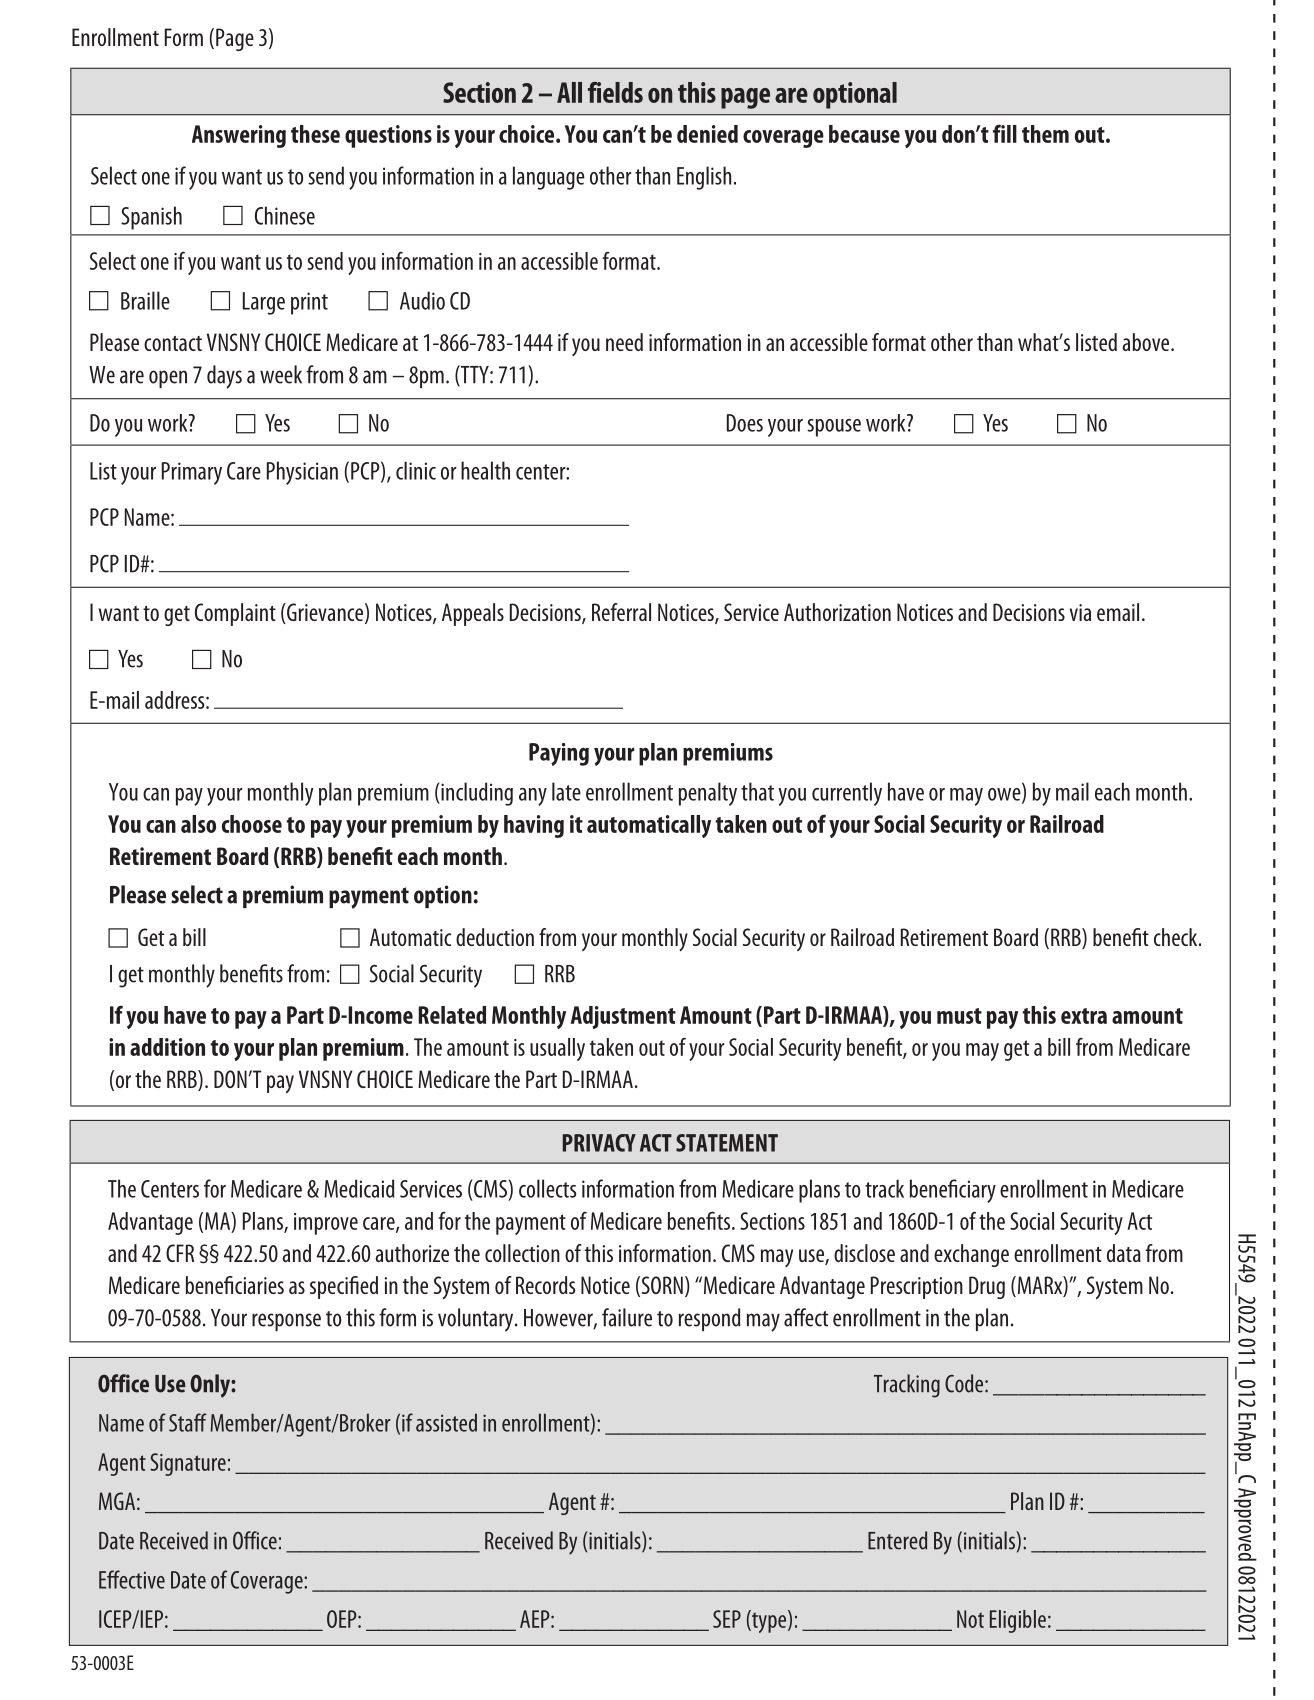  What do you see at coordinates (599, 1143) in the screenshot?
I see `PRIVACY` at bounding box center [599, 1143].
